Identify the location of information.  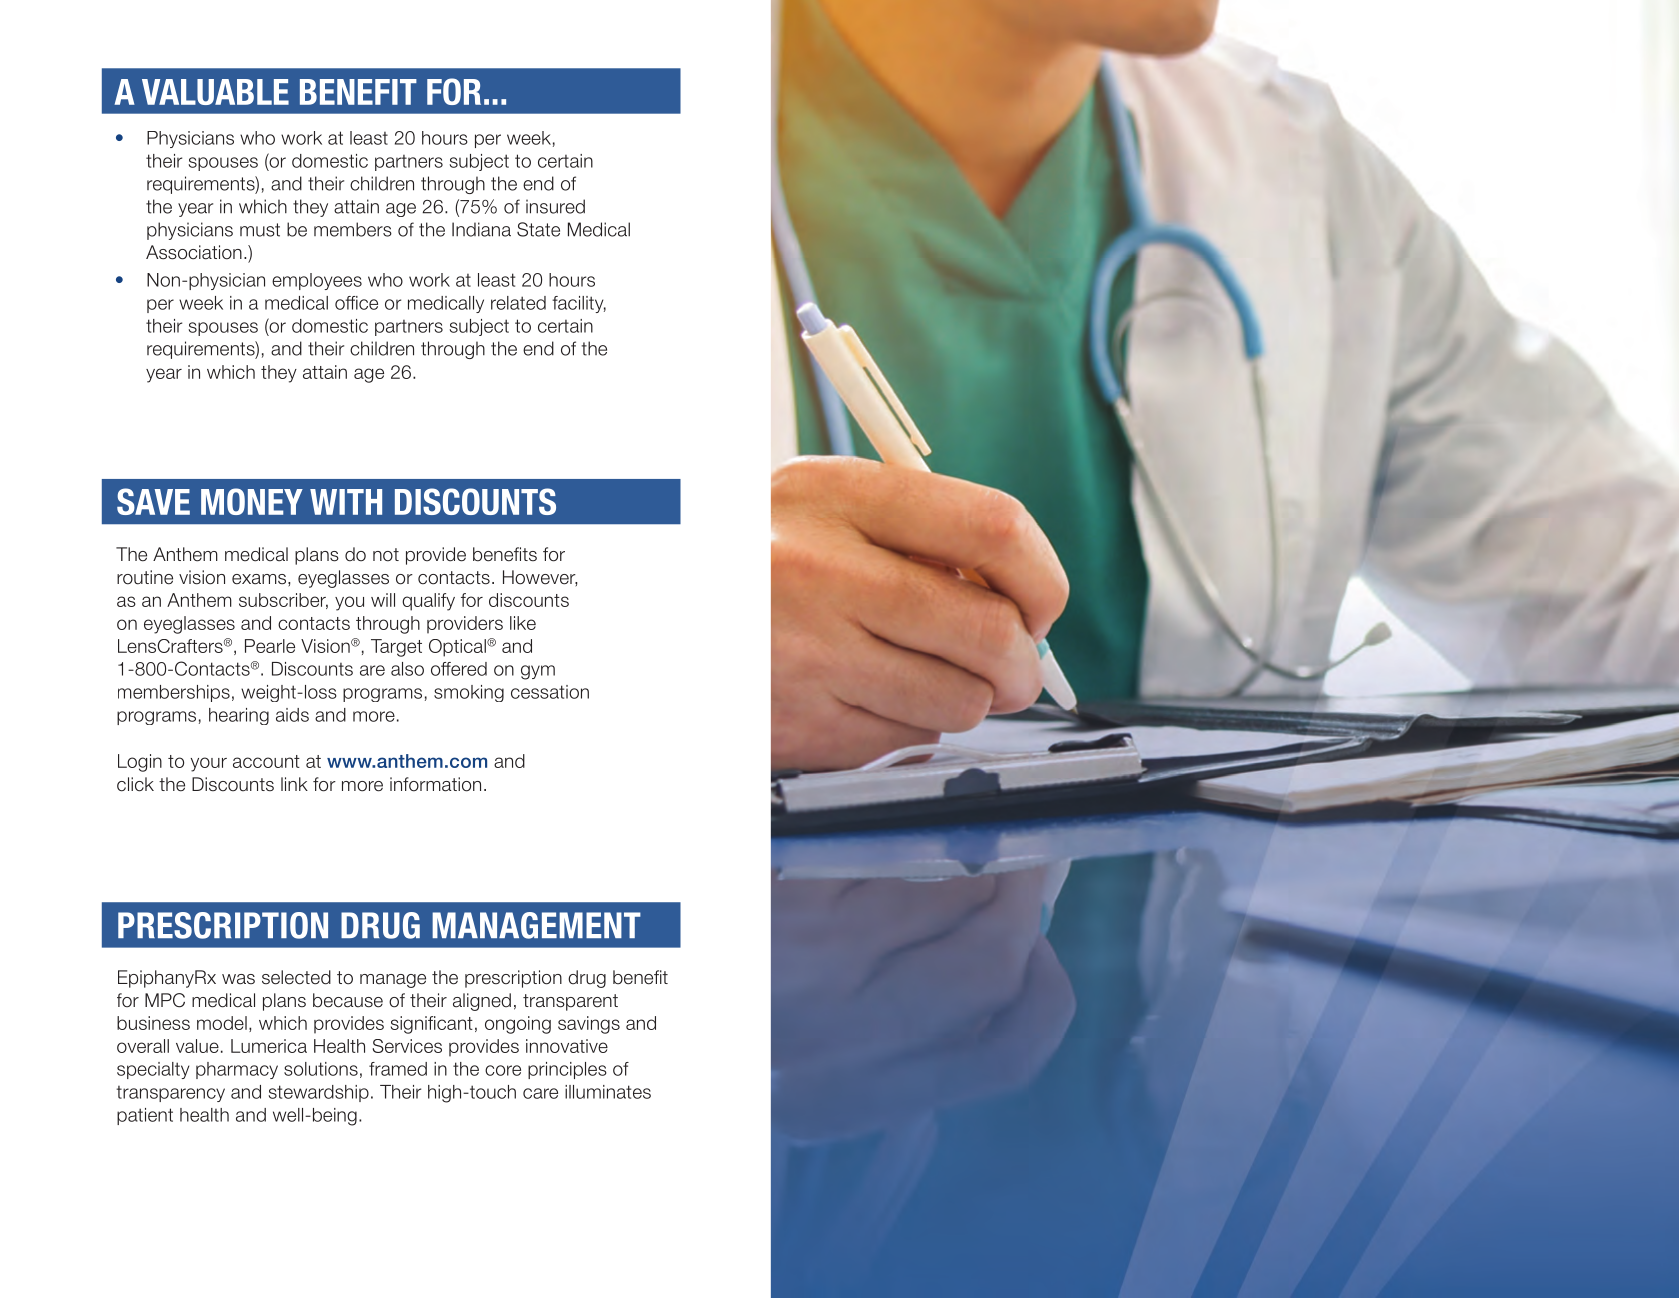
(435, 784).
